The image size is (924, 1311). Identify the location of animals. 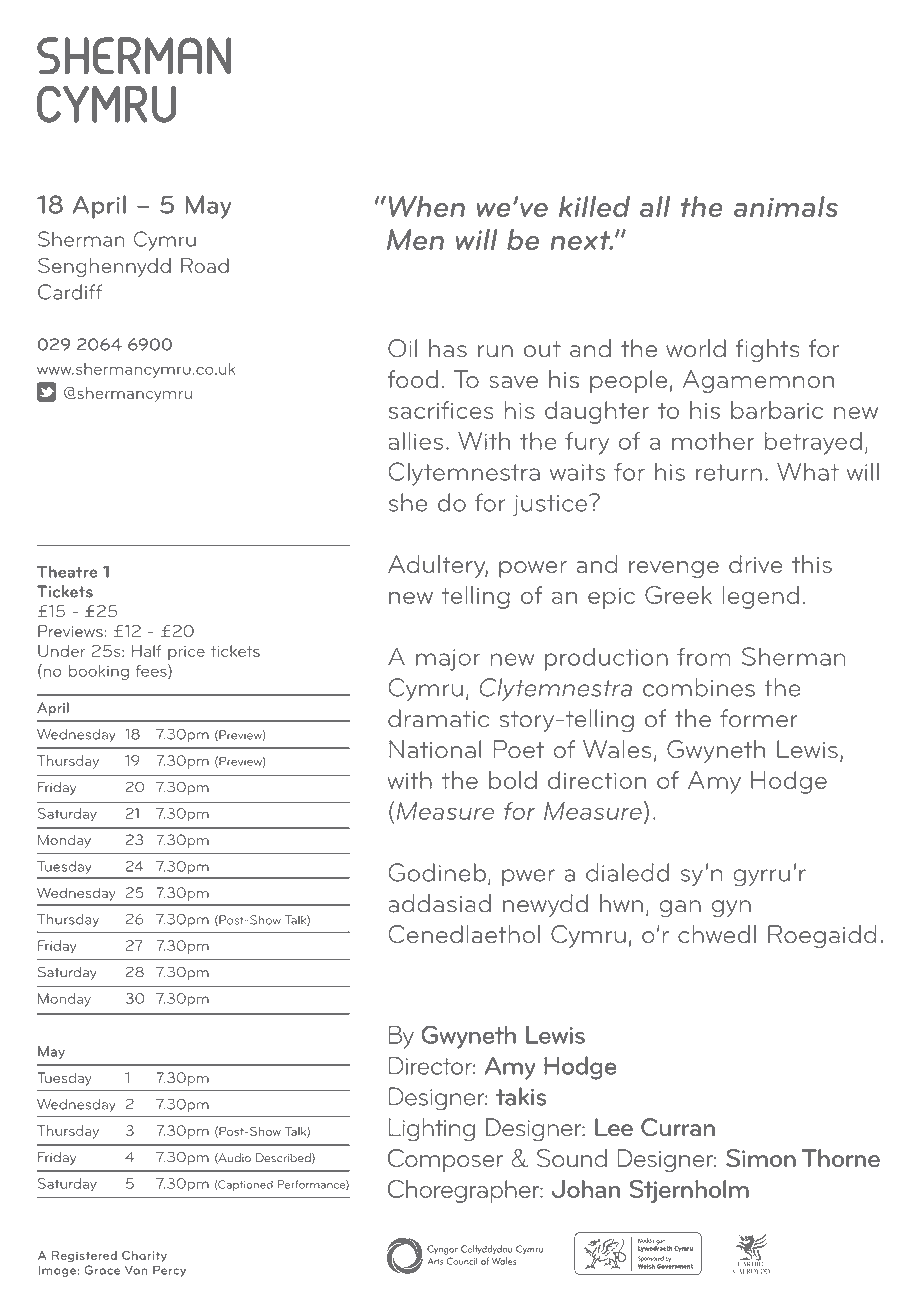
(786, 206).
